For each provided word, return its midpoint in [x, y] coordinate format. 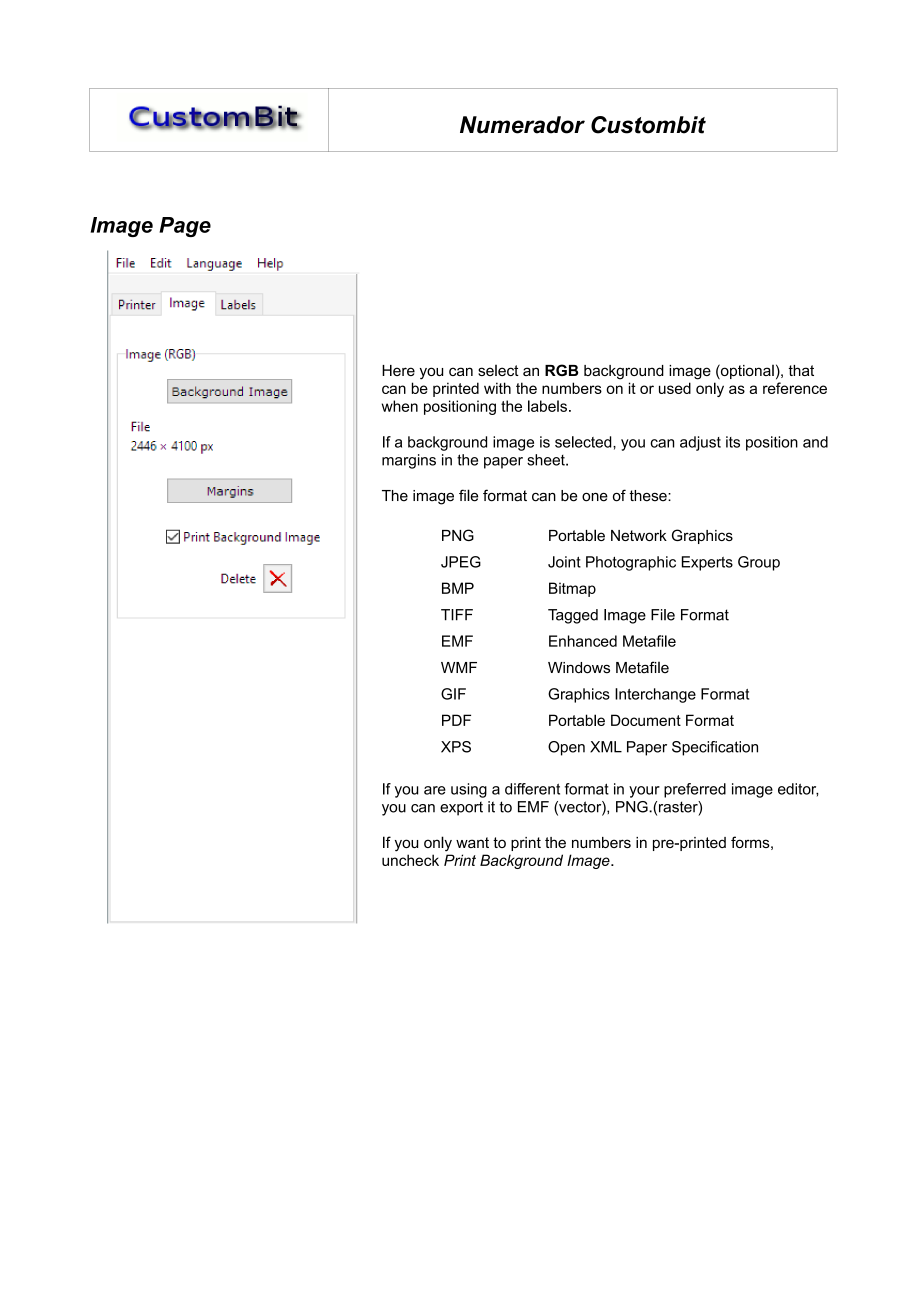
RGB [561, 370]
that [801, 370]
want [472, 842]
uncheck [410, 860]
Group [759, 563]
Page [185, 227]
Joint [564, 562]
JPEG [461, 562]
